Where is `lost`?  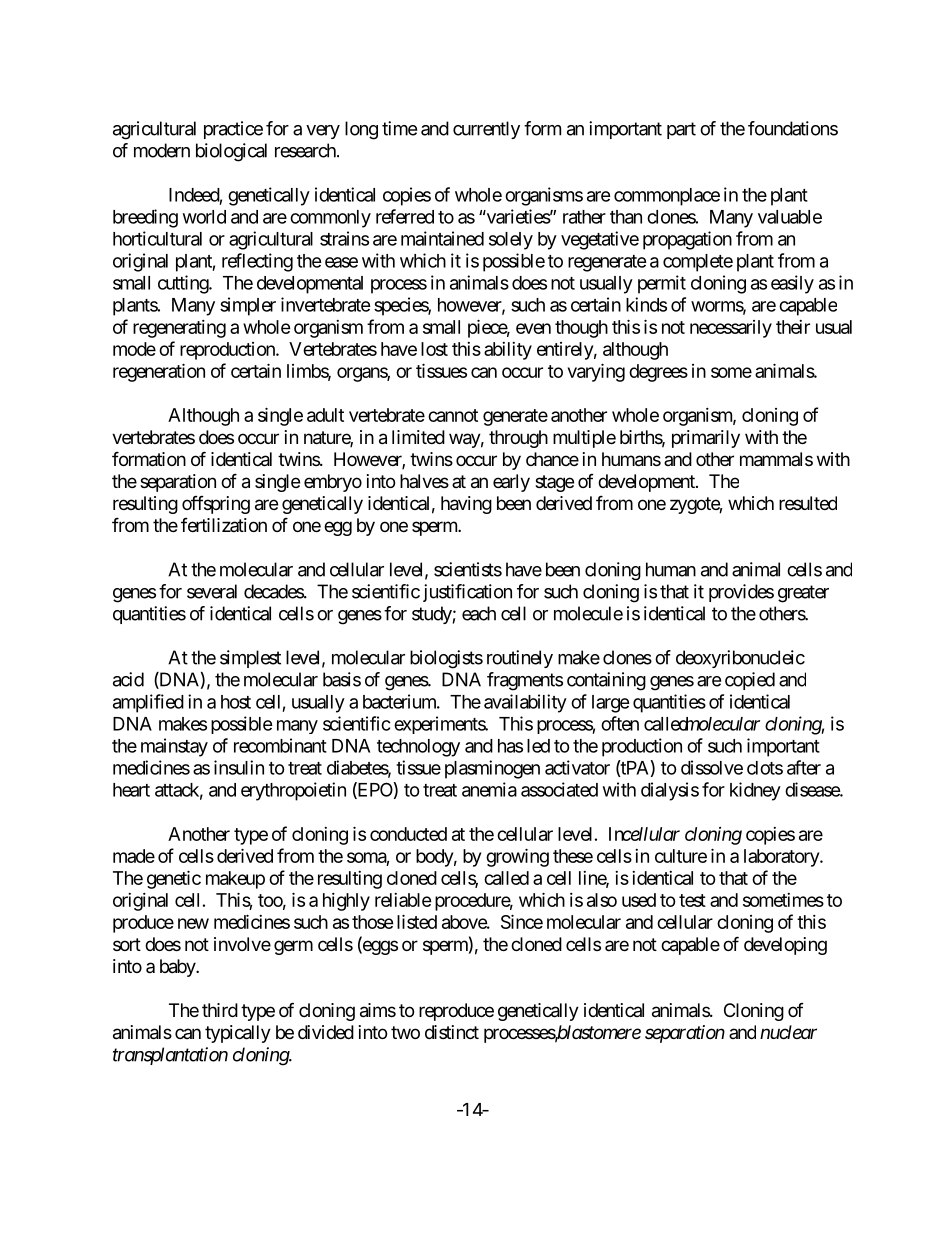
lost is located at coordinates (434, 349).
